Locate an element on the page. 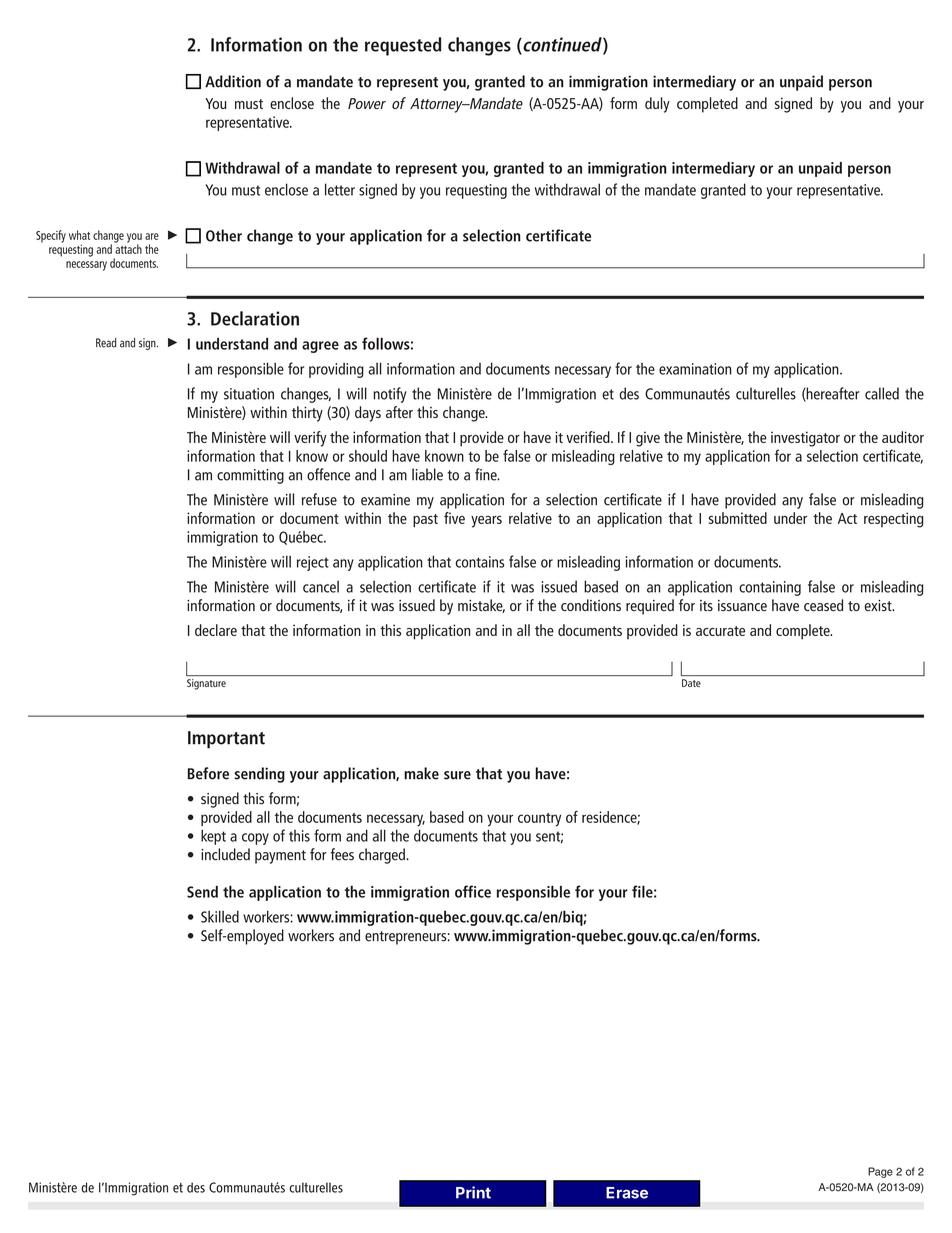 This page has width=952, height=1233. Addition is located at coordinates (233, 81).
